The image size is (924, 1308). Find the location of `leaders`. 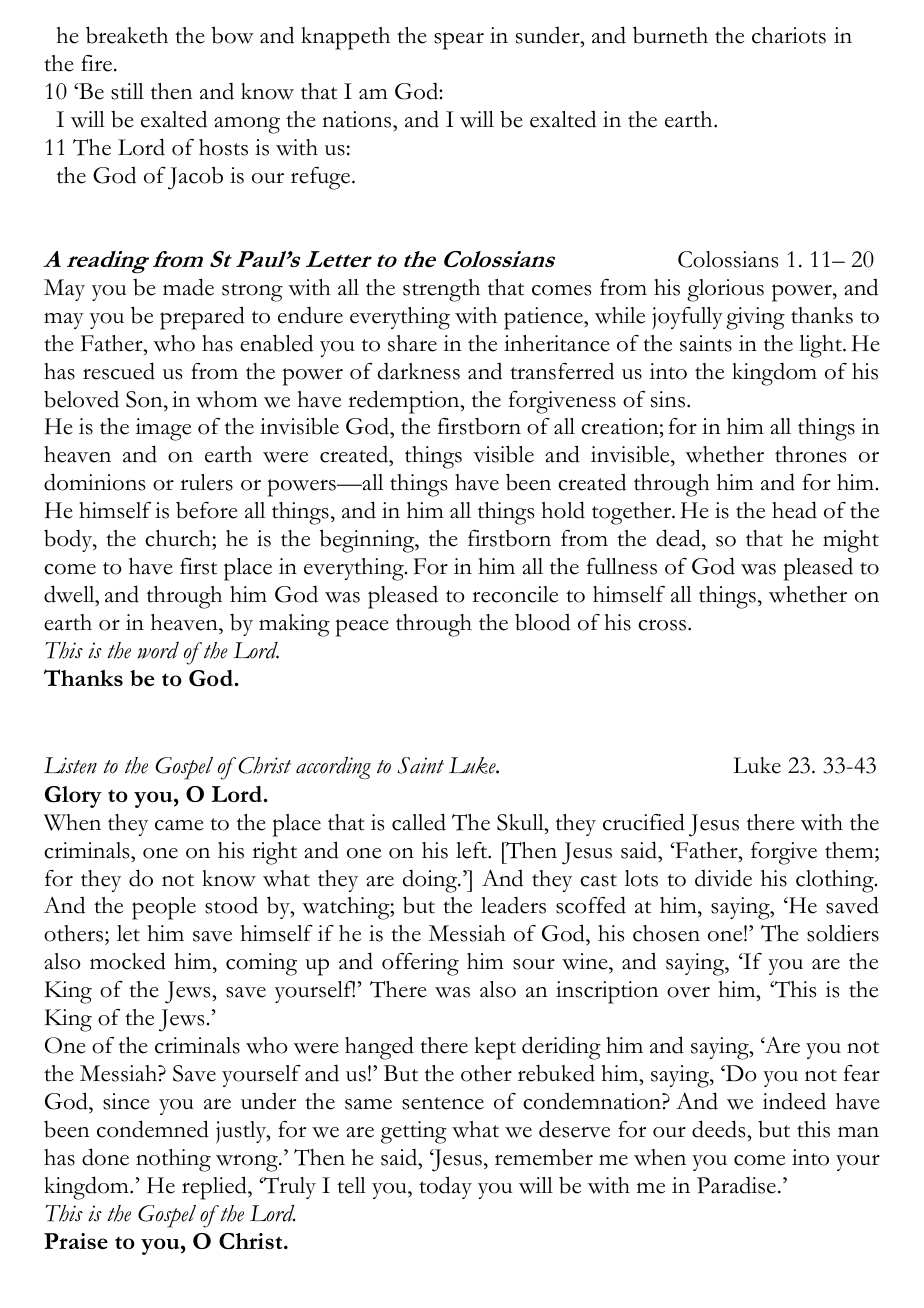

leaders is located at coordinates (513, 905).
